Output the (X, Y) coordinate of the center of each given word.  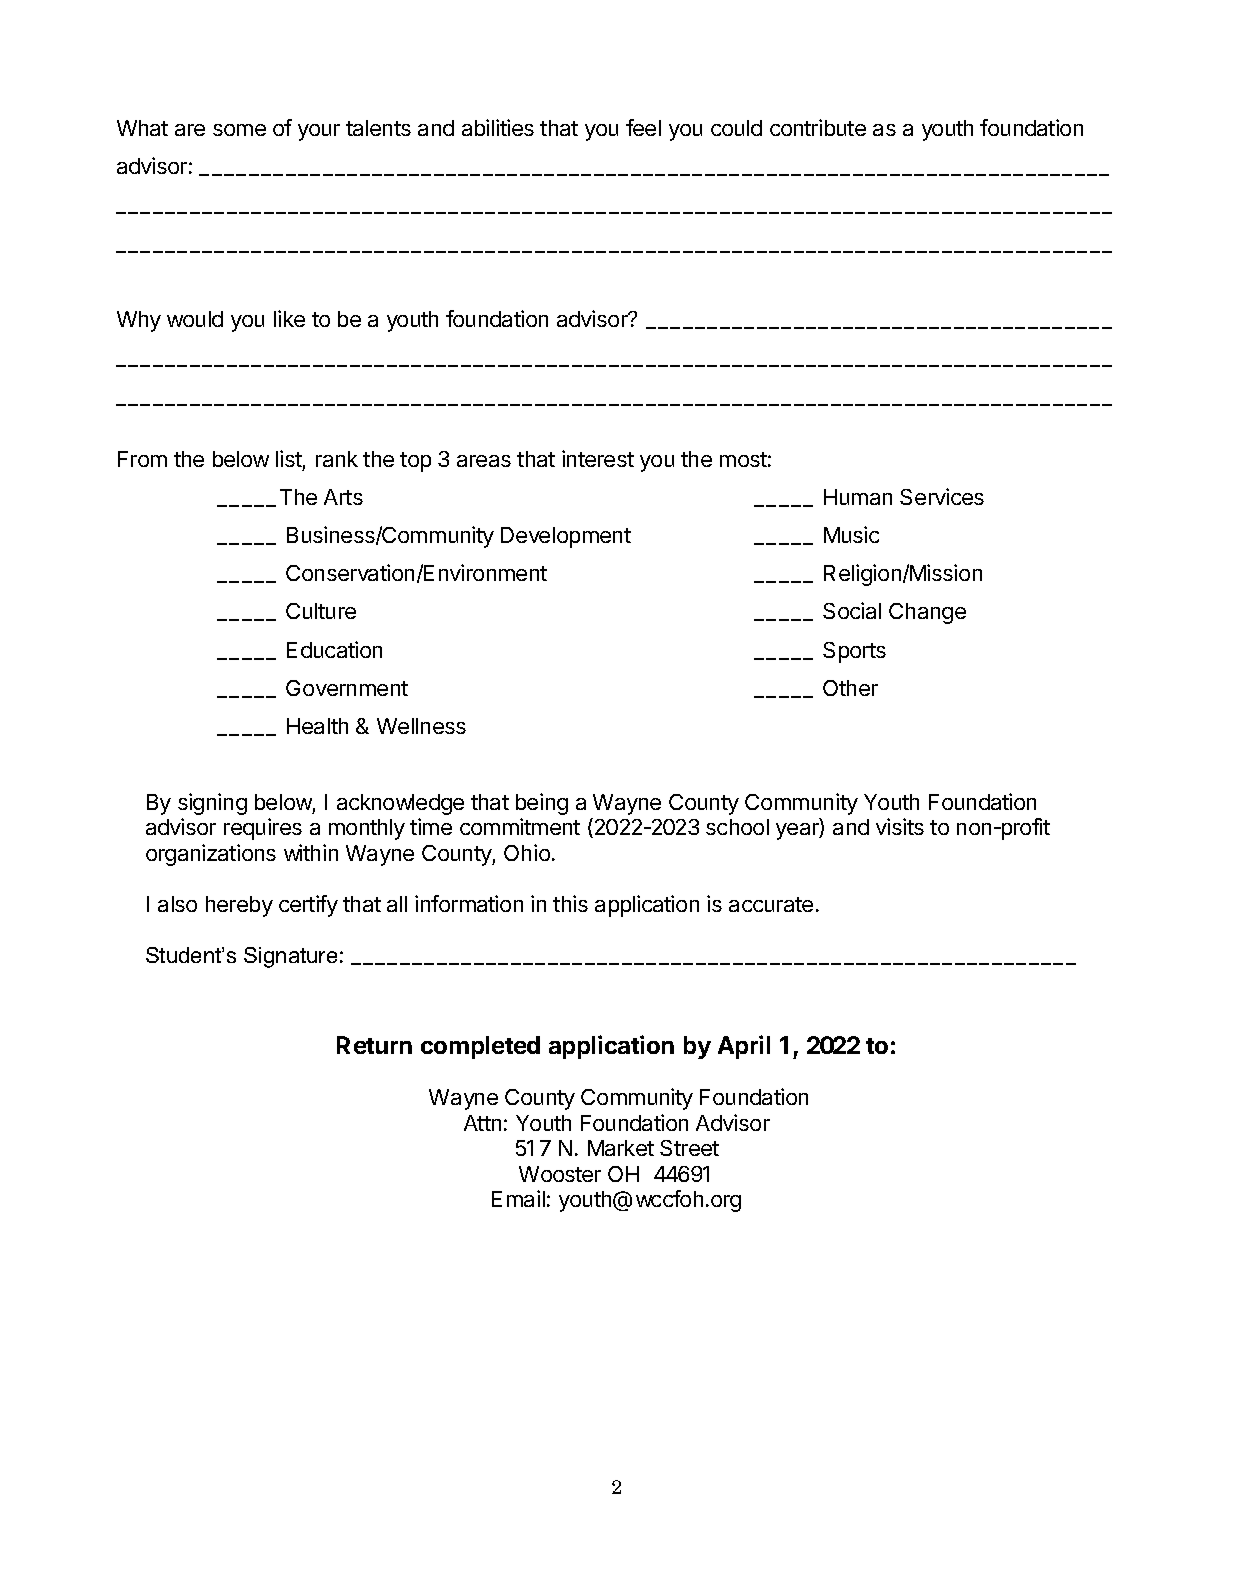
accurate (771, 904)
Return (374, 1045)
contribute (818, 127)
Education (334, 649)
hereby (239, 906)
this (570, 903)
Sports (854, 652)
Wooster (560, 1174)
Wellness (421, 726)
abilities (498, 127)
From (142, 459)
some (239, 130)
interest (598, 458)
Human (858, 497)
